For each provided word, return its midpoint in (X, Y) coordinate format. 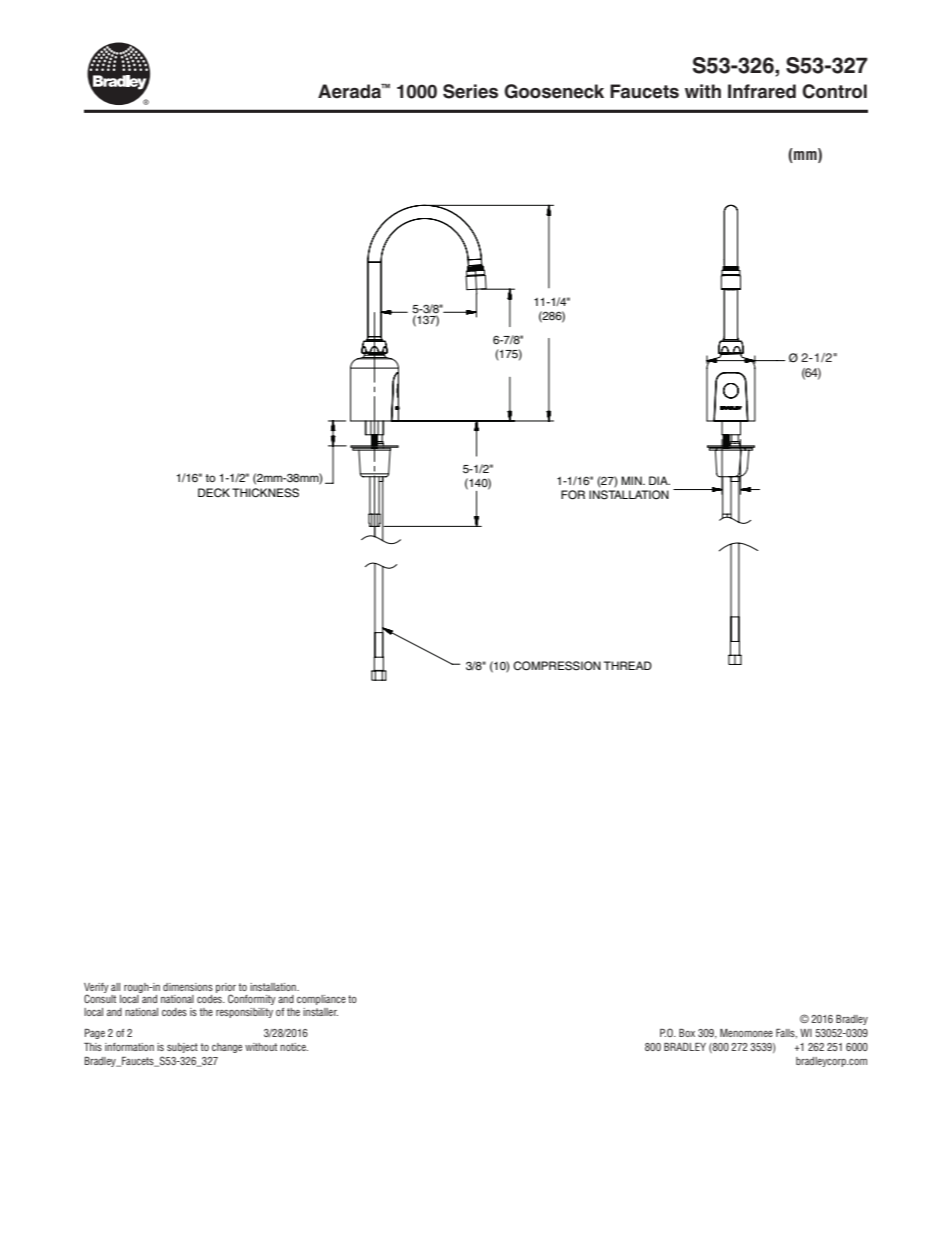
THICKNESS (265, 493)
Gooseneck (554, 91)
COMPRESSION (557, 666)
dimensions (188, 987)
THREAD (628, 665)
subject (182, 1048)
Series (470, 91)
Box (687, 1033)
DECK (214, 492)
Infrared (762, 91)
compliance (321, 1000)
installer (320, 1012)
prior (226, 989)
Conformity (252, 999)
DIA (659, 480)
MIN (632, 480)
